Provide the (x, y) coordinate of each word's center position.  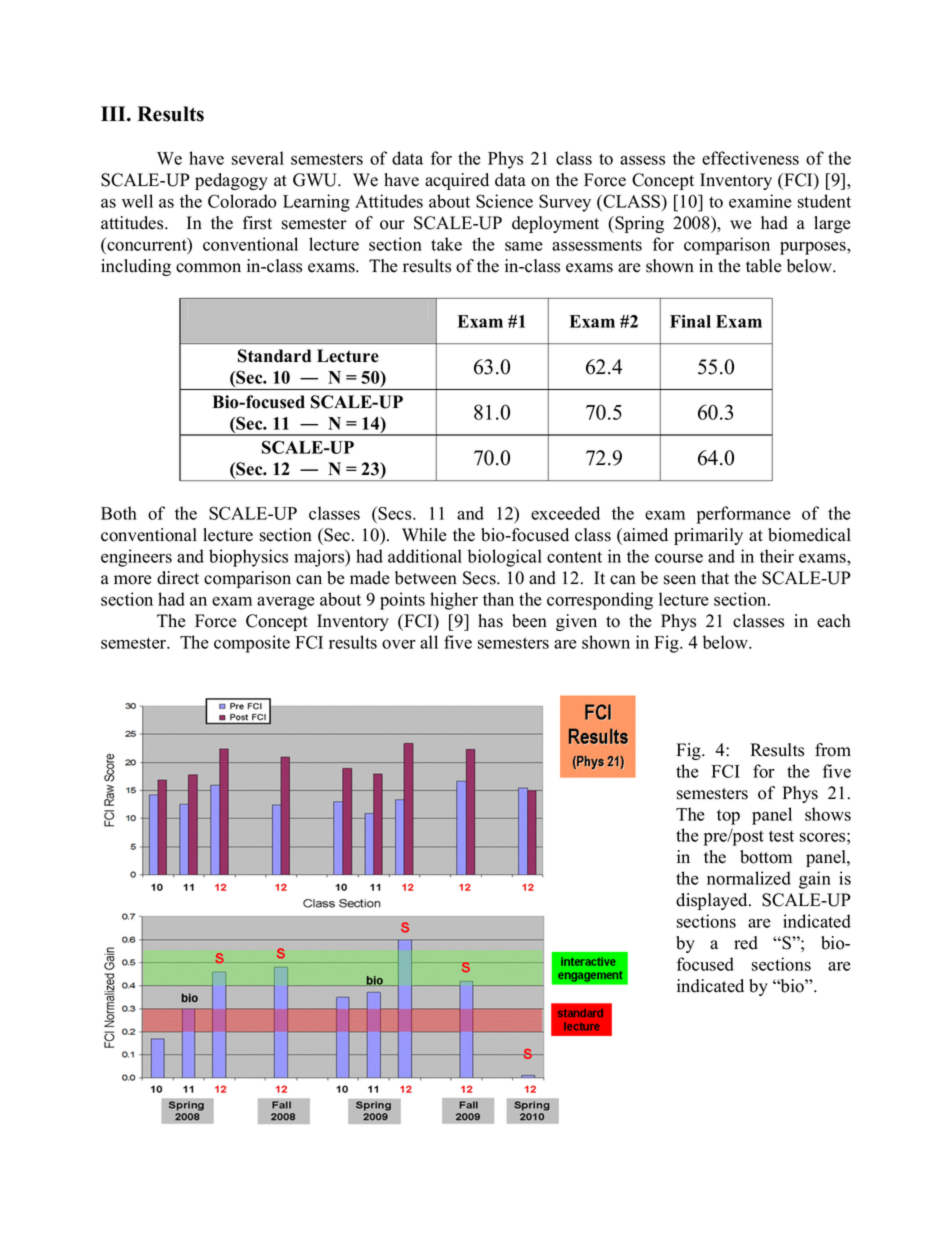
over (399, 644)
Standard (274, 356)
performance (744, 515)
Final (690, 321)
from (833, 750)
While (424, 535)
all (429, 642)
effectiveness (750, 158)
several (258, 158)
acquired (457, 181)
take (446, 244)
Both (119, 513)
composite (252, 644)
